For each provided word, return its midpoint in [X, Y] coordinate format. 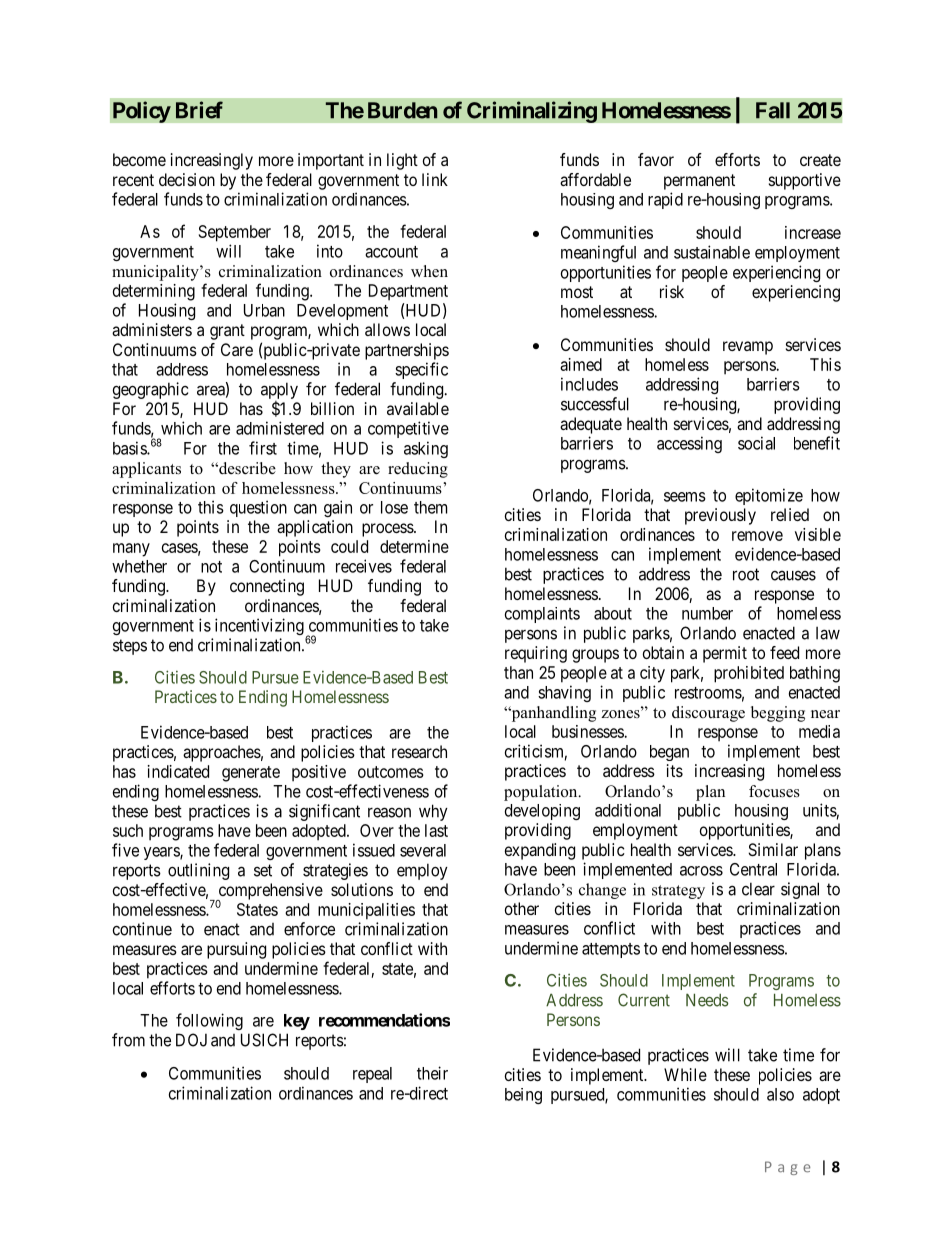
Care [237, 349]
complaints [542, 615]
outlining [198, 871]
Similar [773, 849]
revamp [748, 348]
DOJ [191, 1040]
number [707, 613]
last [436, 830]
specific [421, 370]
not [211, 567]
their [432, 1073]
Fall [773, 110]
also [780, 1094]
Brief [199, 110]
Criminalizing [532, 112]
